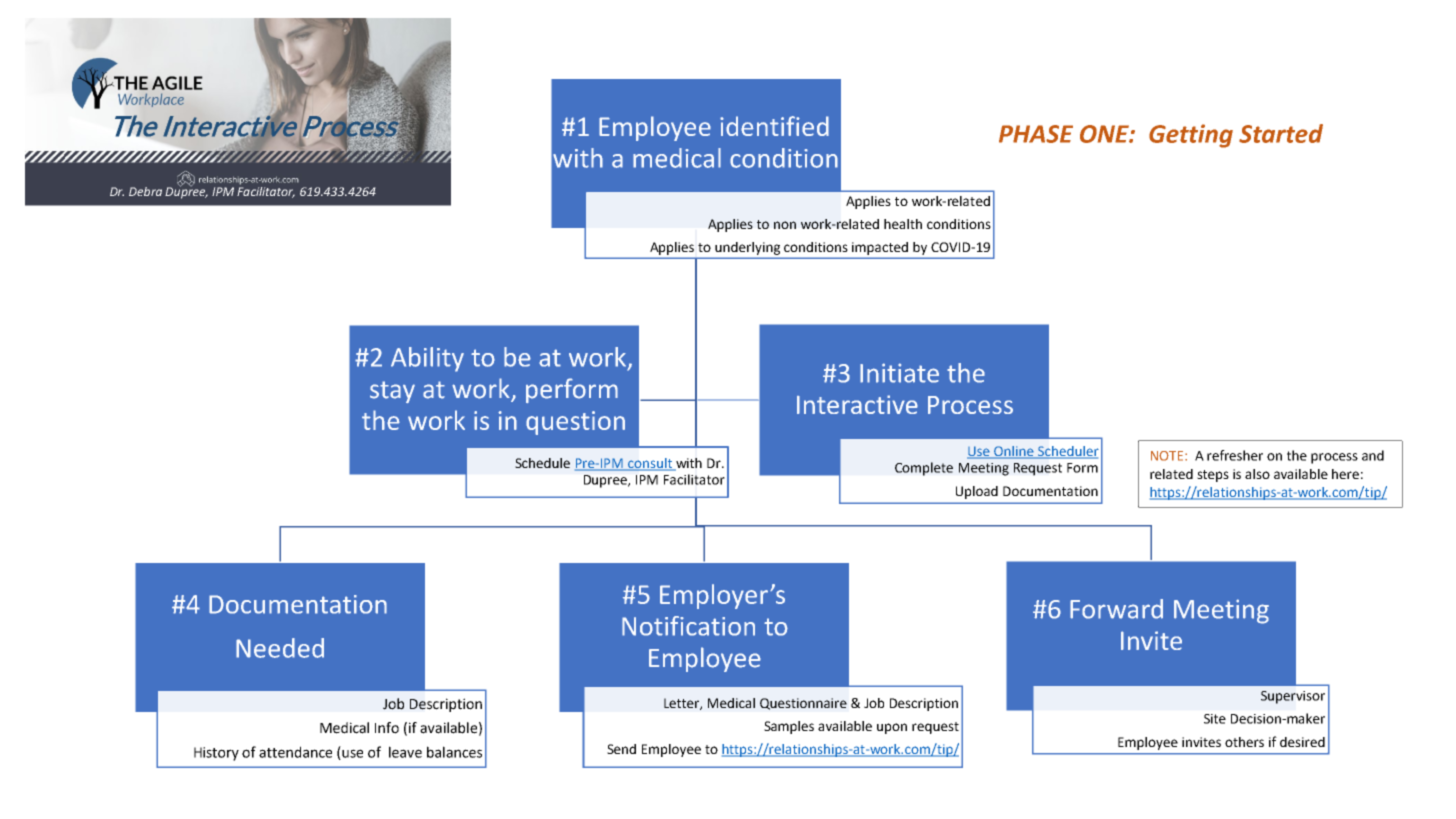  What do you see at coordinates (392, 392) in the screenshot?
I see `stay` at bounding box center [392, 392].
